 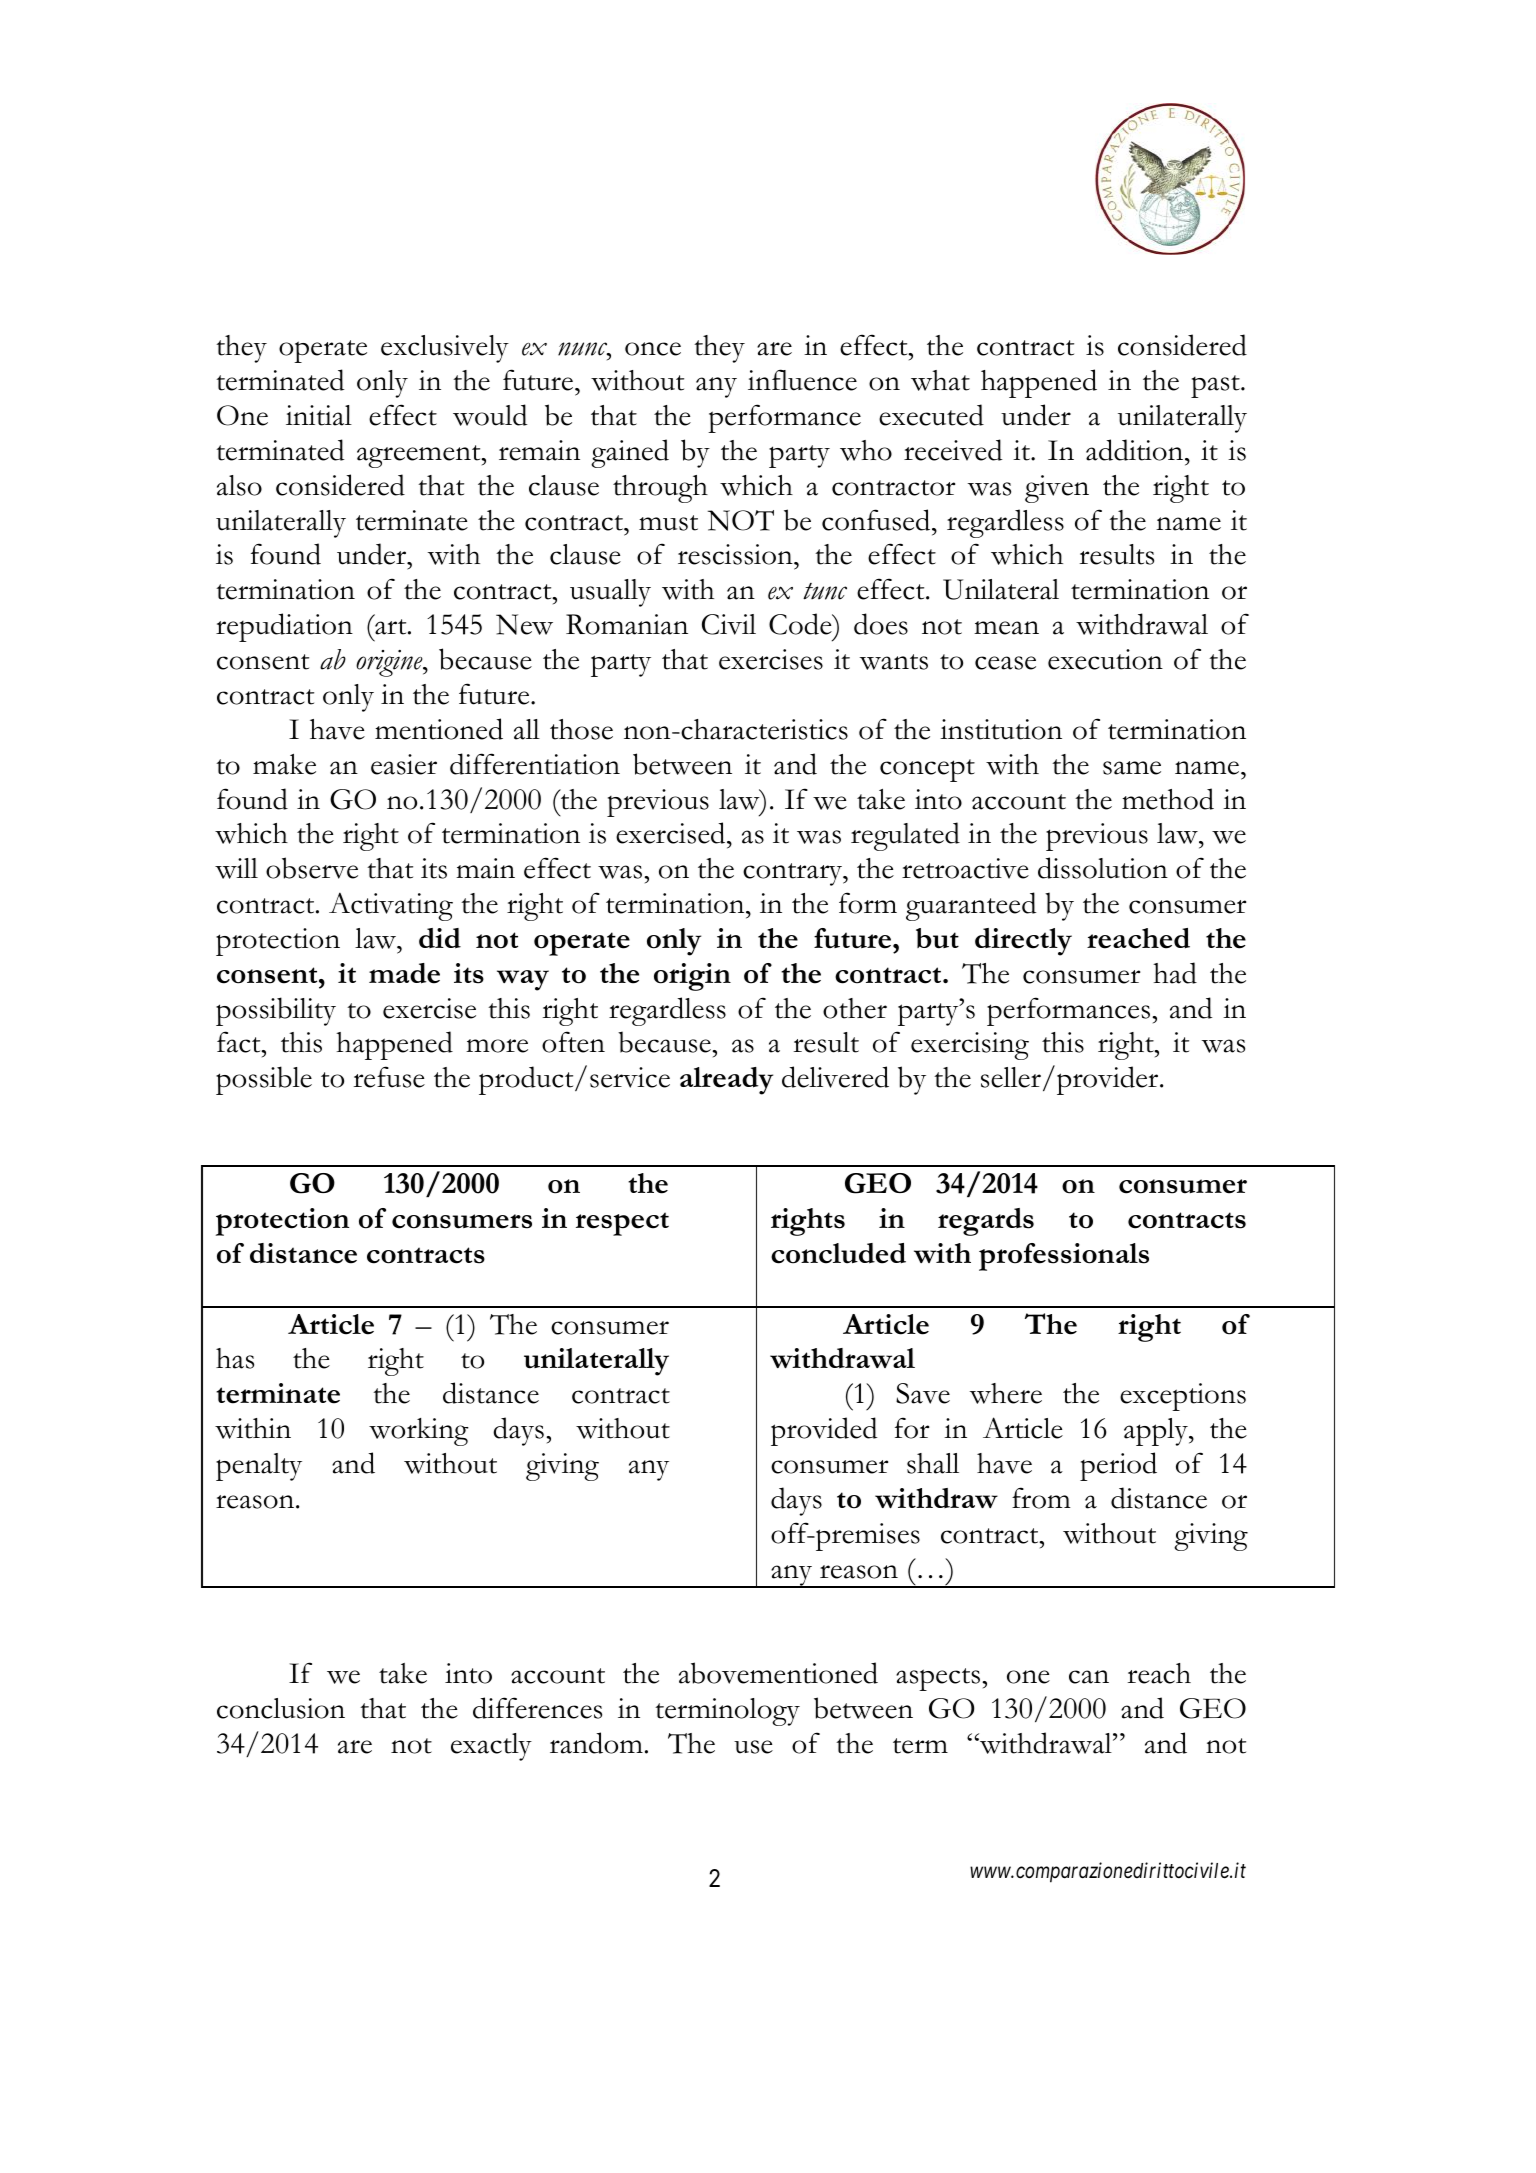 What do you see at coordinates (389, 1077) in the page?
I see `refuse` at bounding box center [389, 1077].
